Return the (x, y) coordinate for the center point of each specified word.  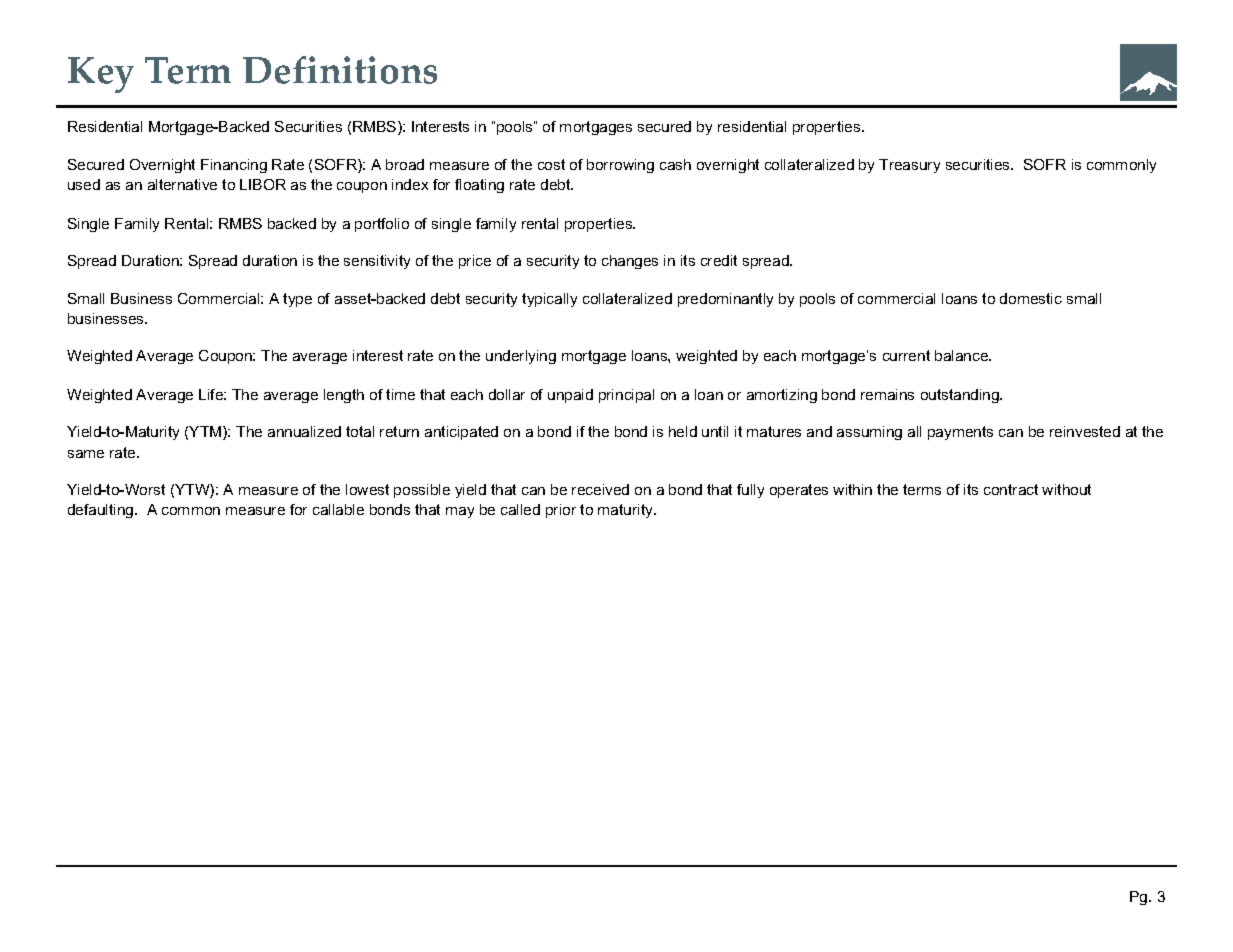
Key (101, 75)
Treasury (909, 166)
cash (675, 164)
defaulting (102, 511)
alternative (182, 184)
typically (549, 300)
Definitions (340, 70)
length (344, 396)
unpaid (570, 396)
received (600, 489)
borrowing (620, 166)
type (297, 300)
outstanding (961, 396)
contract (1011, 489)
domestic (1031, 298)
